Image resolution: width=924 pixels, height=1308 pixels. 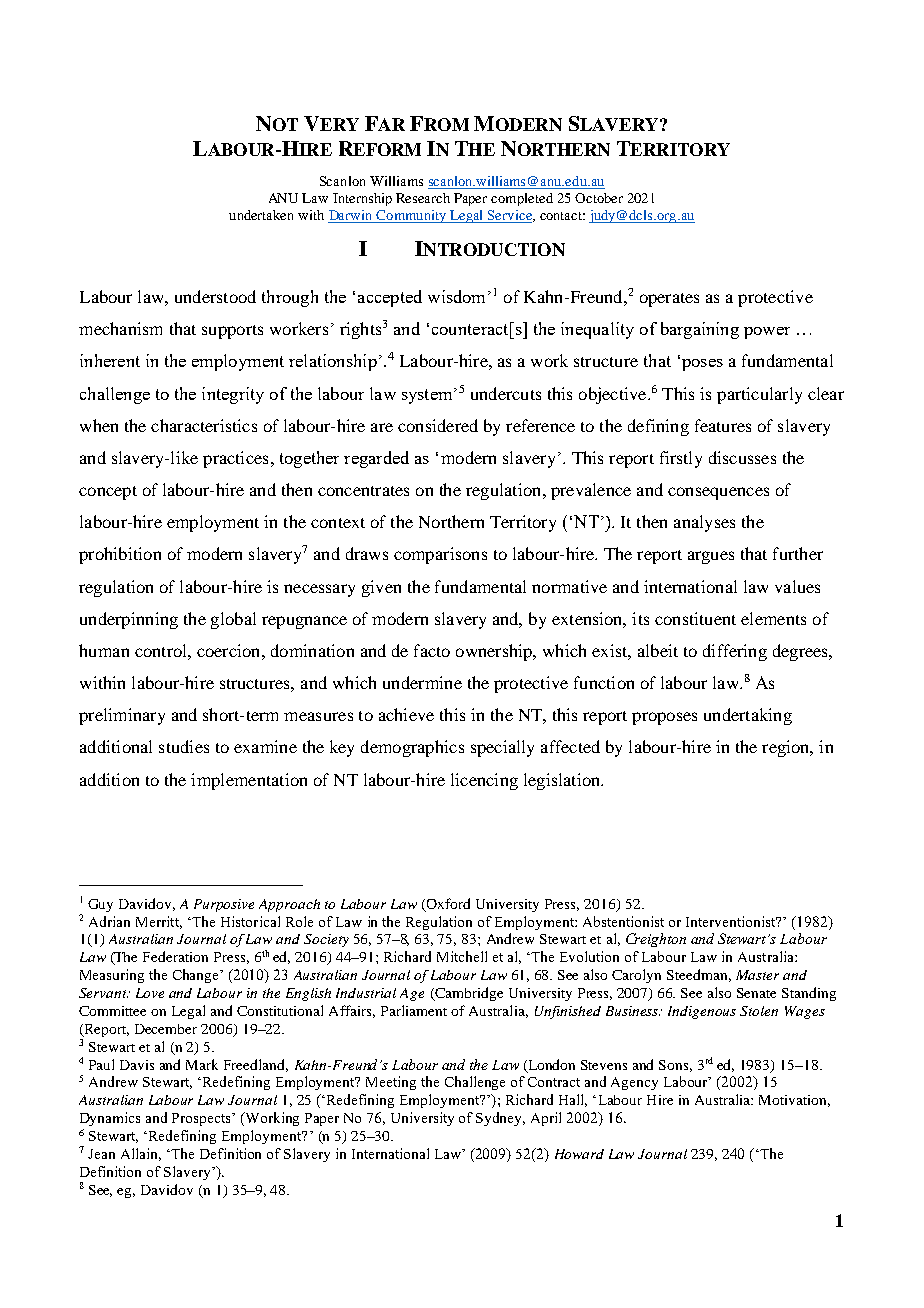 I want to click on prohibition, so click(x=120, y=555).
